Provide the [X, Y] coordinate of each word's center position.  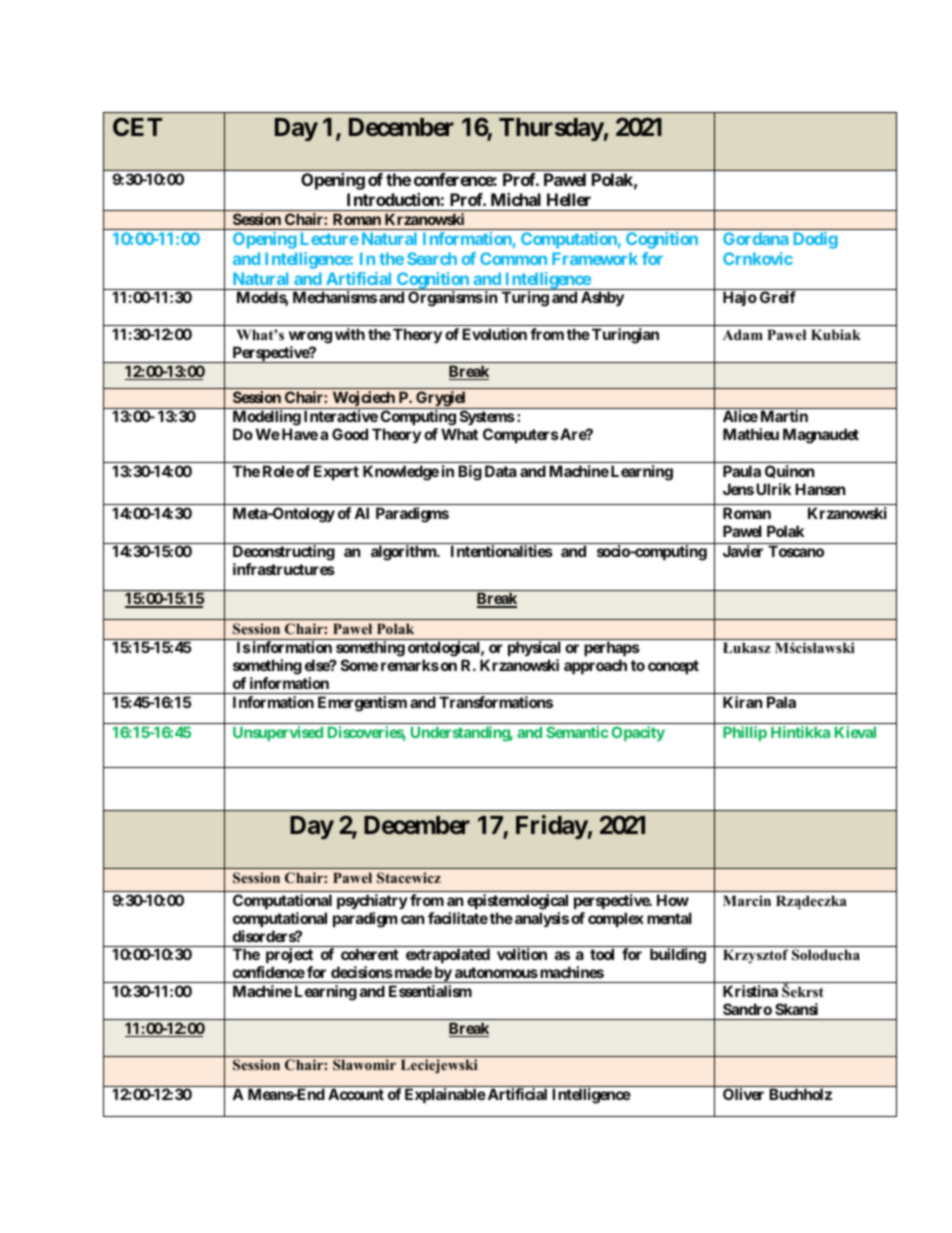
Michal [516, 199]
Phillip [745, 733]
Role [278, 471]
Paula [742, 471]
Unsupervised [278, 733]
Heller [569, 199]
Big [470, 473]
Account [356, 1094]
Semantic [577, 732]
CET [137, 127]
